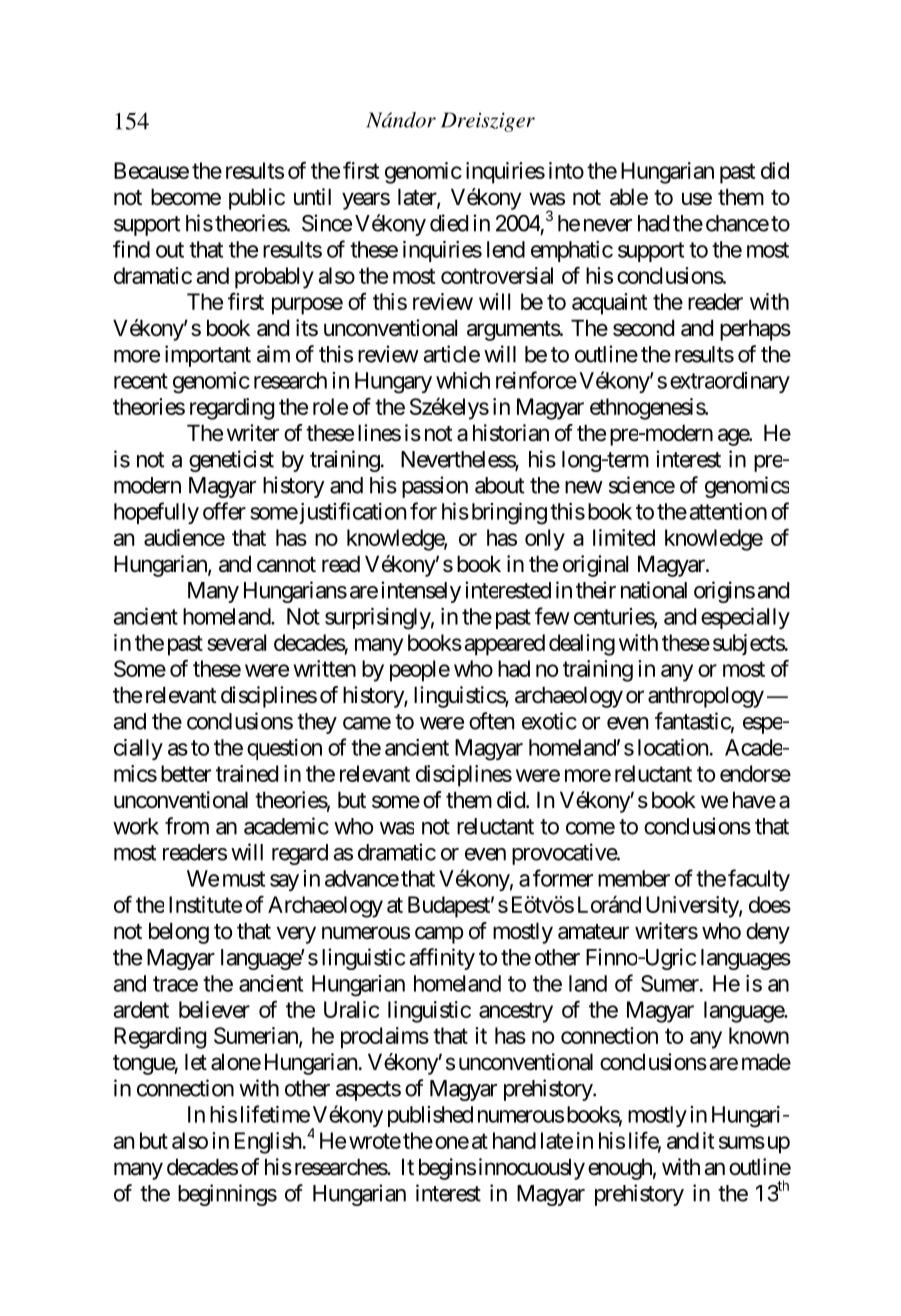 This page has height=1316, width=901. Describe the element at coordinates (244, 879) in the page. I see `must` at that location.
